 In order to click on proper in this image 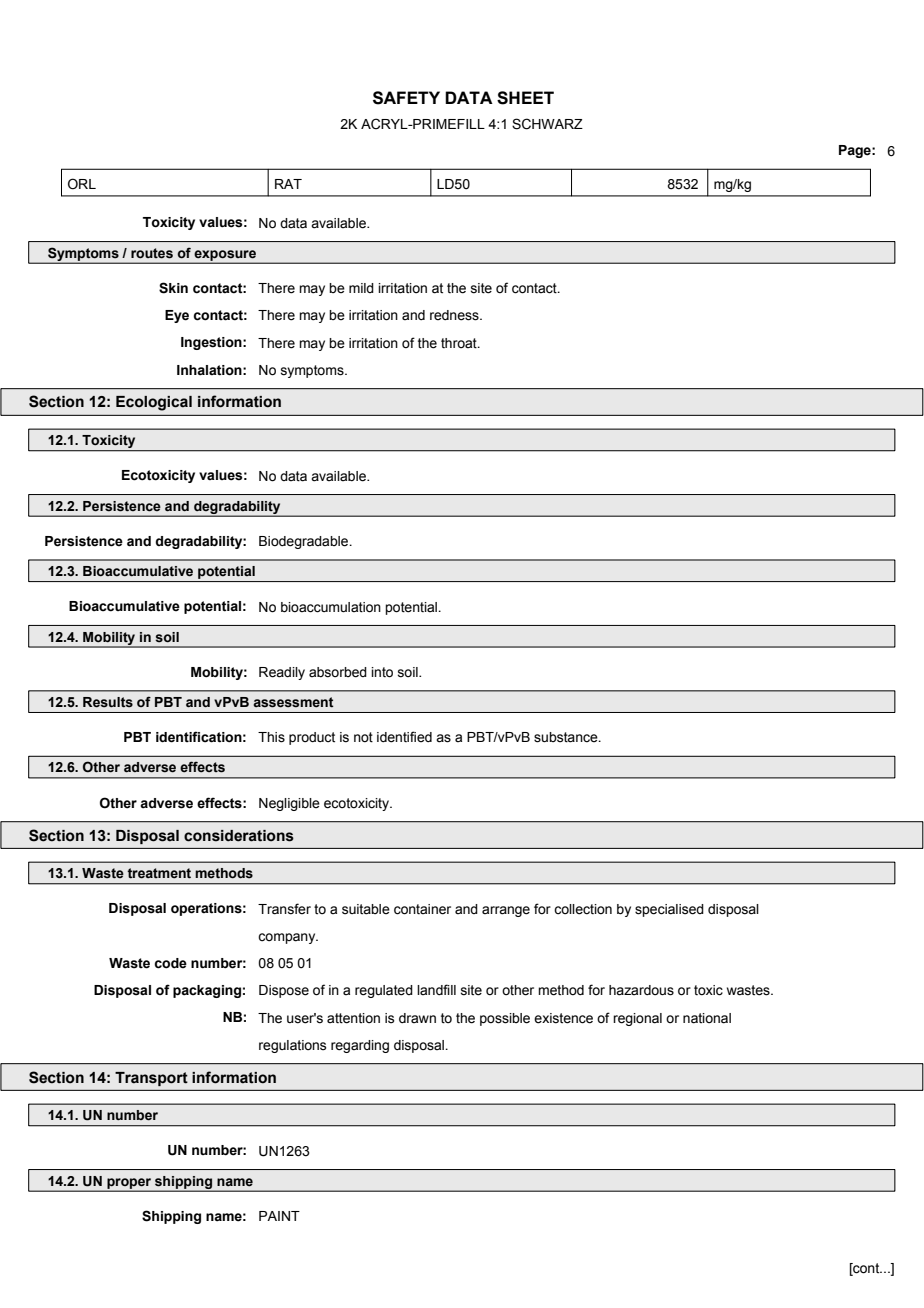, I will do `click(129, 1184)`.
